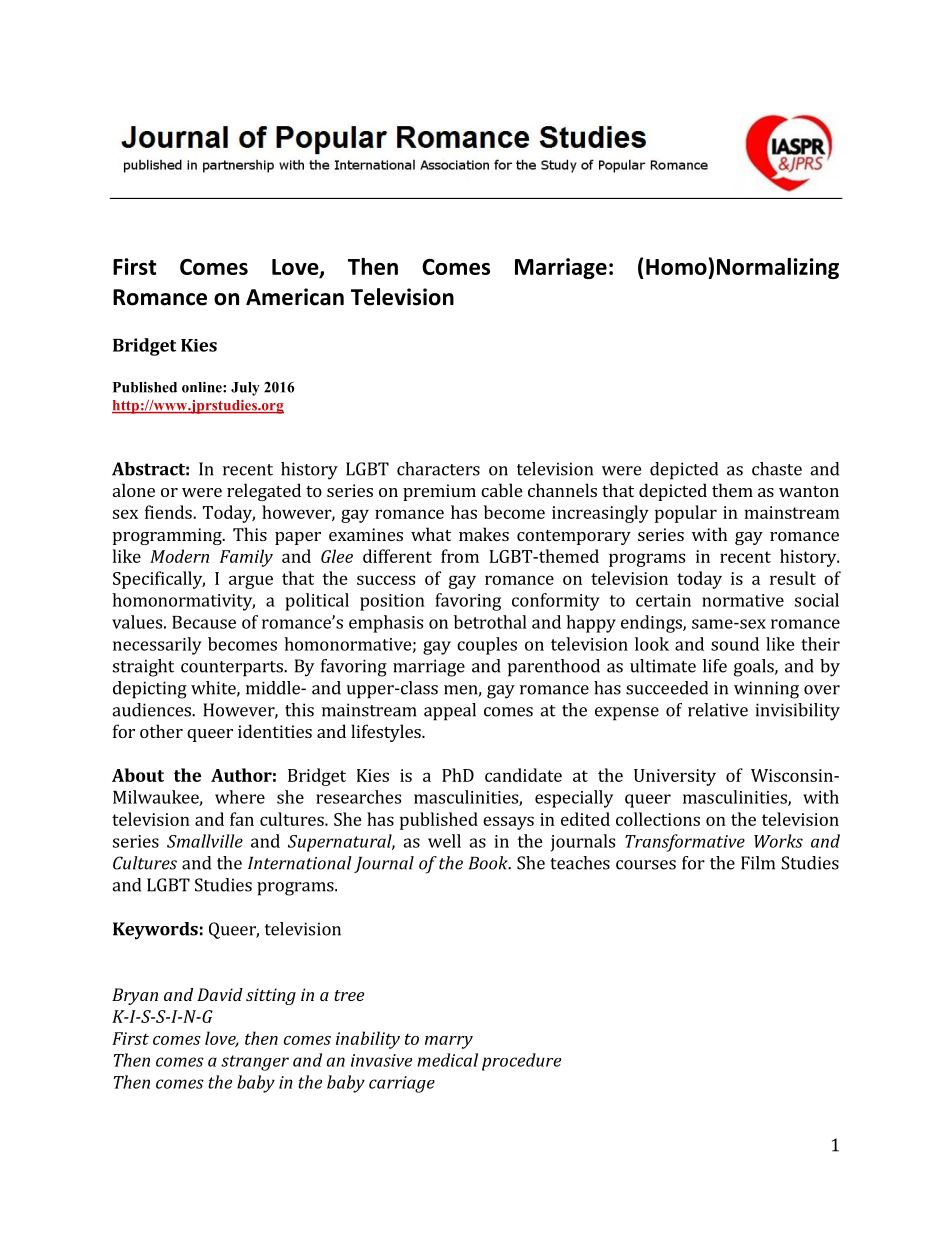 The image size is (952, 1233). What do you see at coordinates (255, 1063) in the page?
I see `stranger` at bounding box center [255, 1063].
